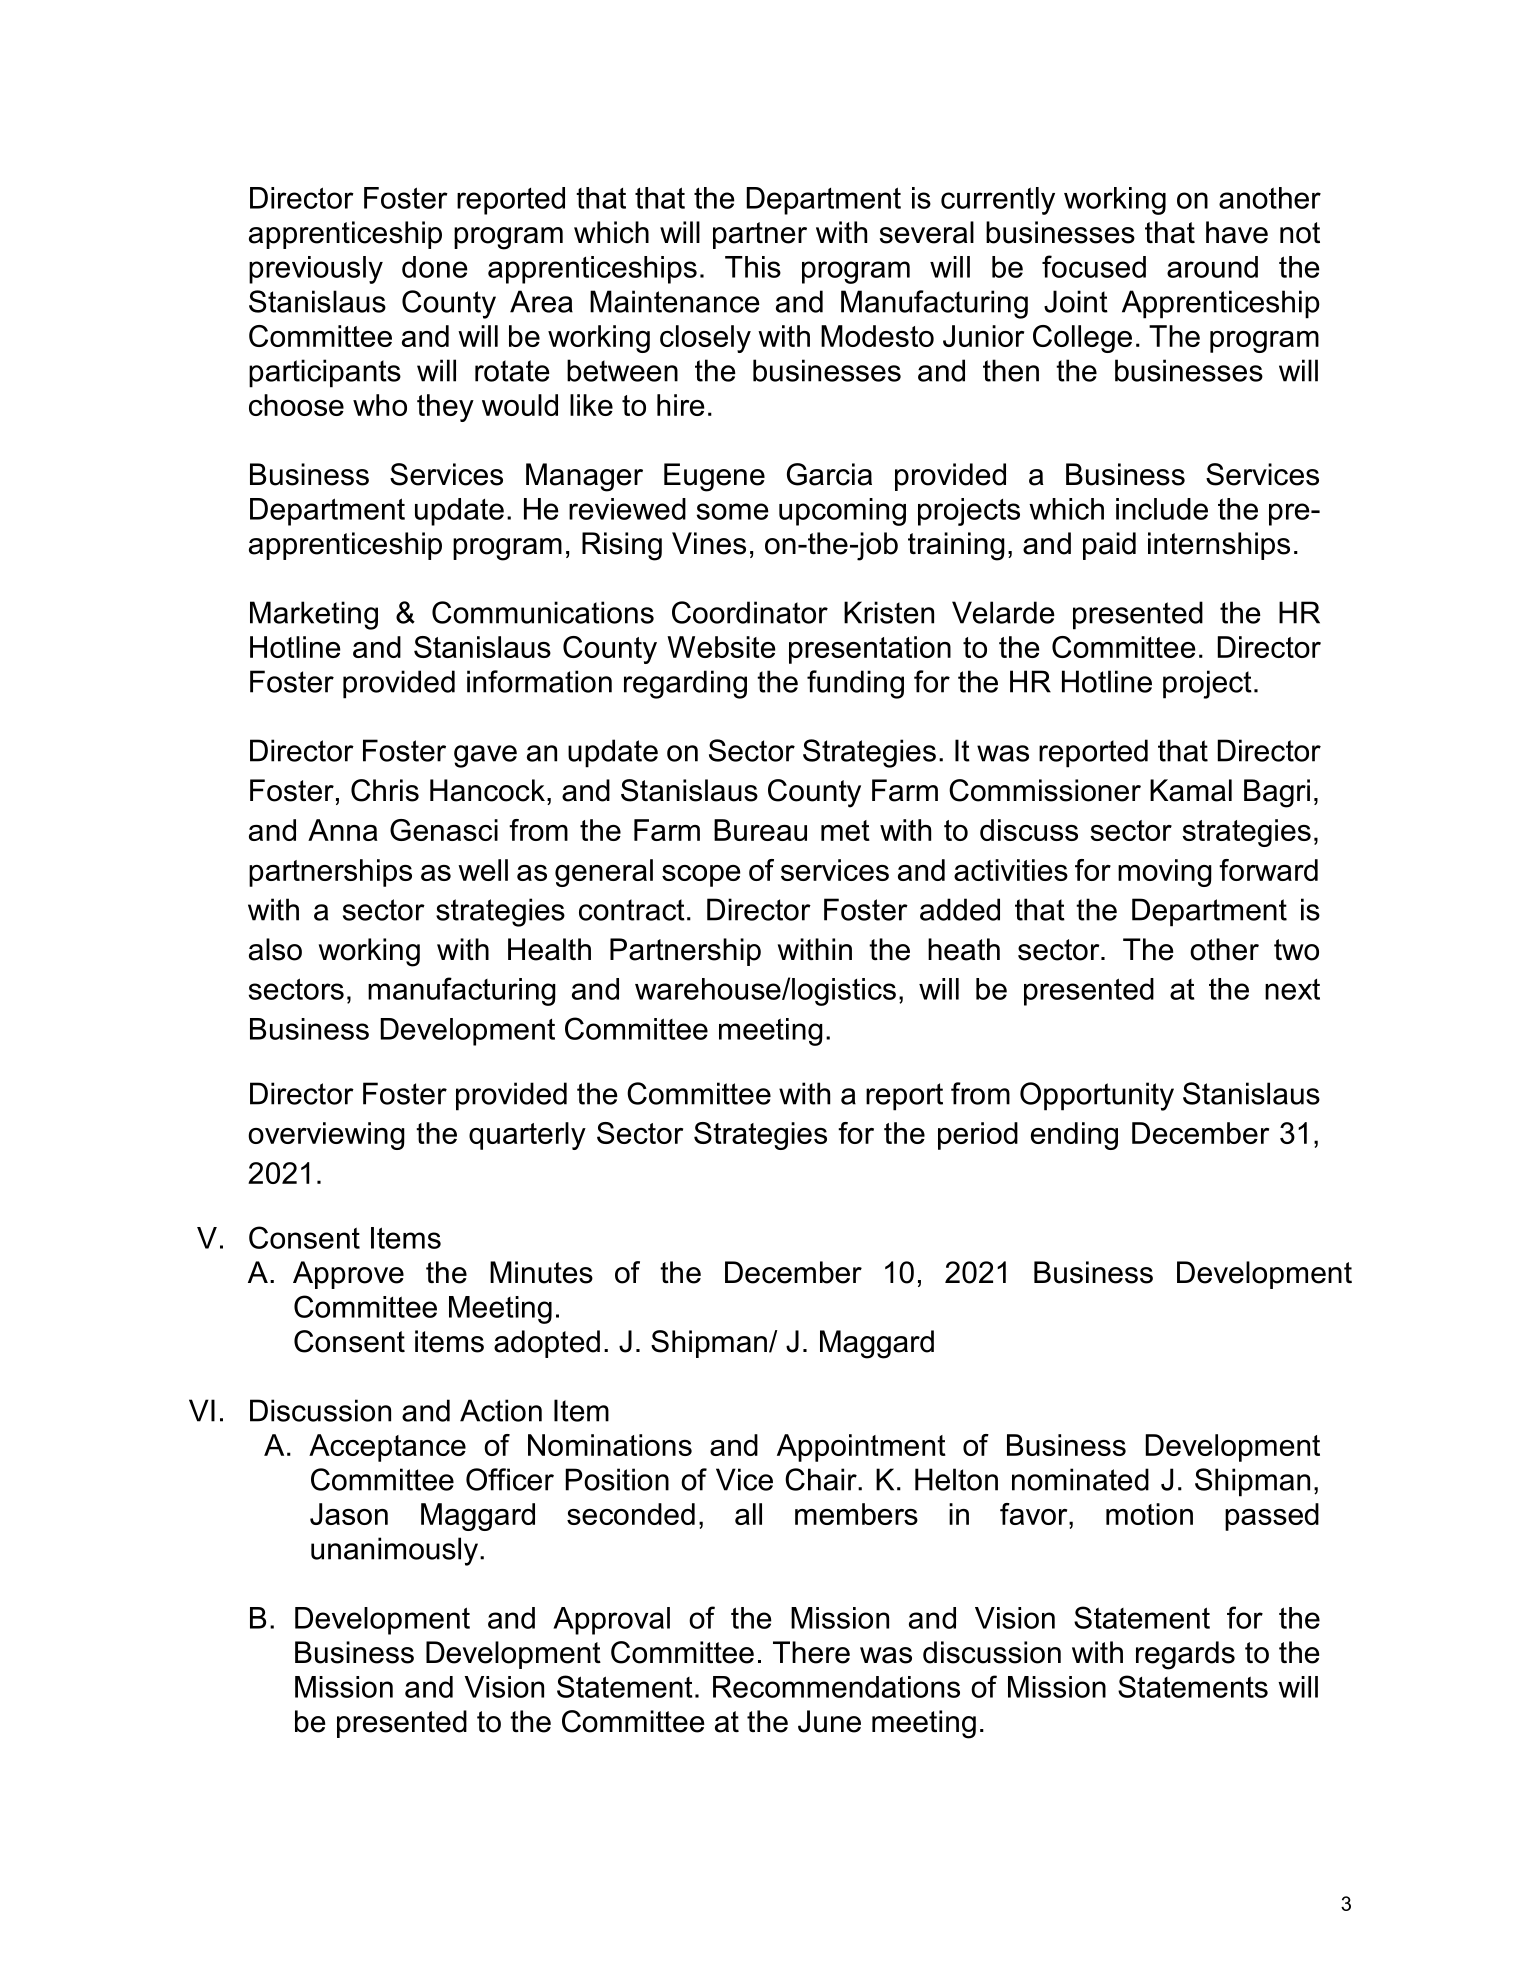 The image size is (1532, 1983). I want to click on This, so click(753, 267).
